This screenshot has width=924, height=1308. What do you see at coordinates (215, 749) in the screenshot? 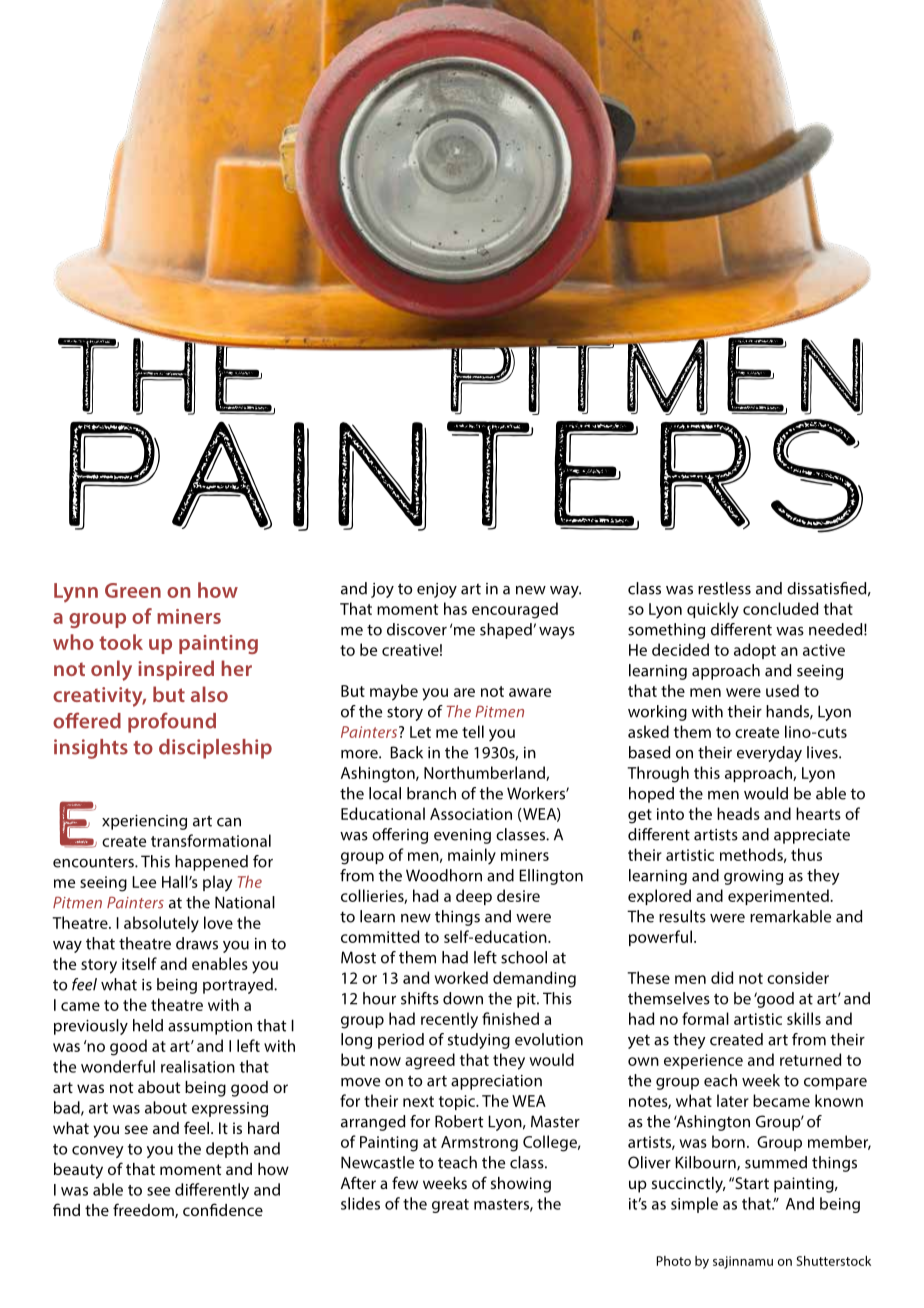
I see `discipleship` at bounding box center [215, 749].
